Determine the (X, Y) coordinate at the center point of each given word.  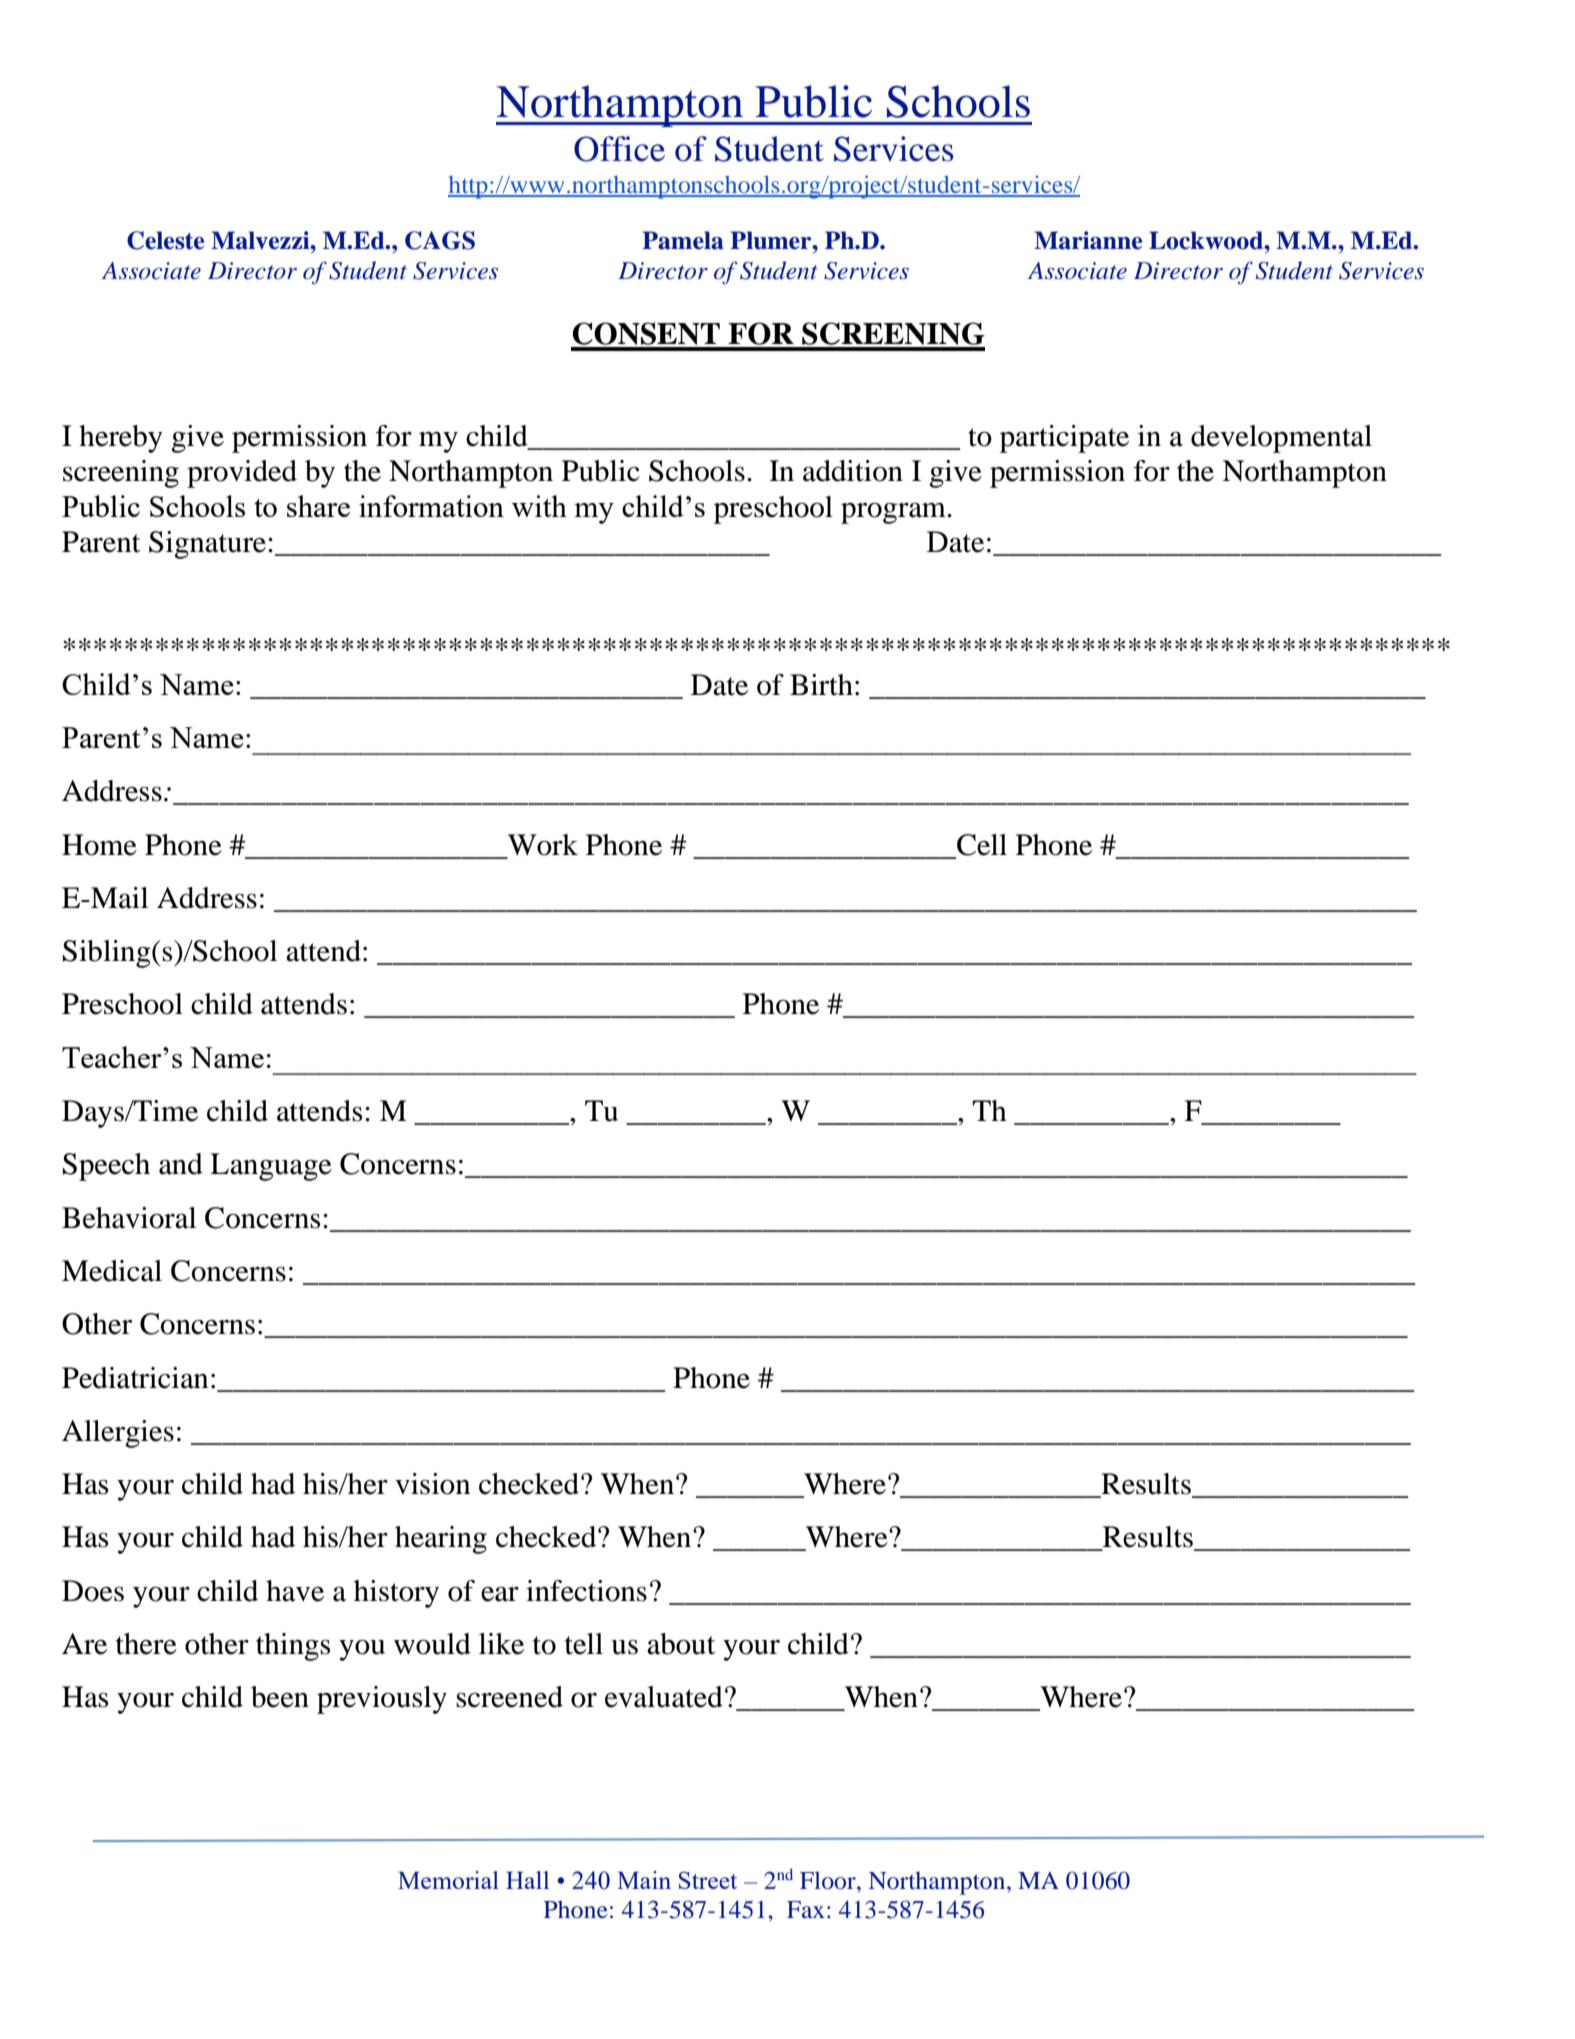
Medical (112, 1271)
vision (433, 1484)
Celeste (165, 240)
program (894, 513)
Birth (821, 685)
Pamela (682, 240)
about (681, 1644)
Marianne (1088, 240)
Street (708, 1880)
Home (99, 845)
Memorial (448, 1880)
